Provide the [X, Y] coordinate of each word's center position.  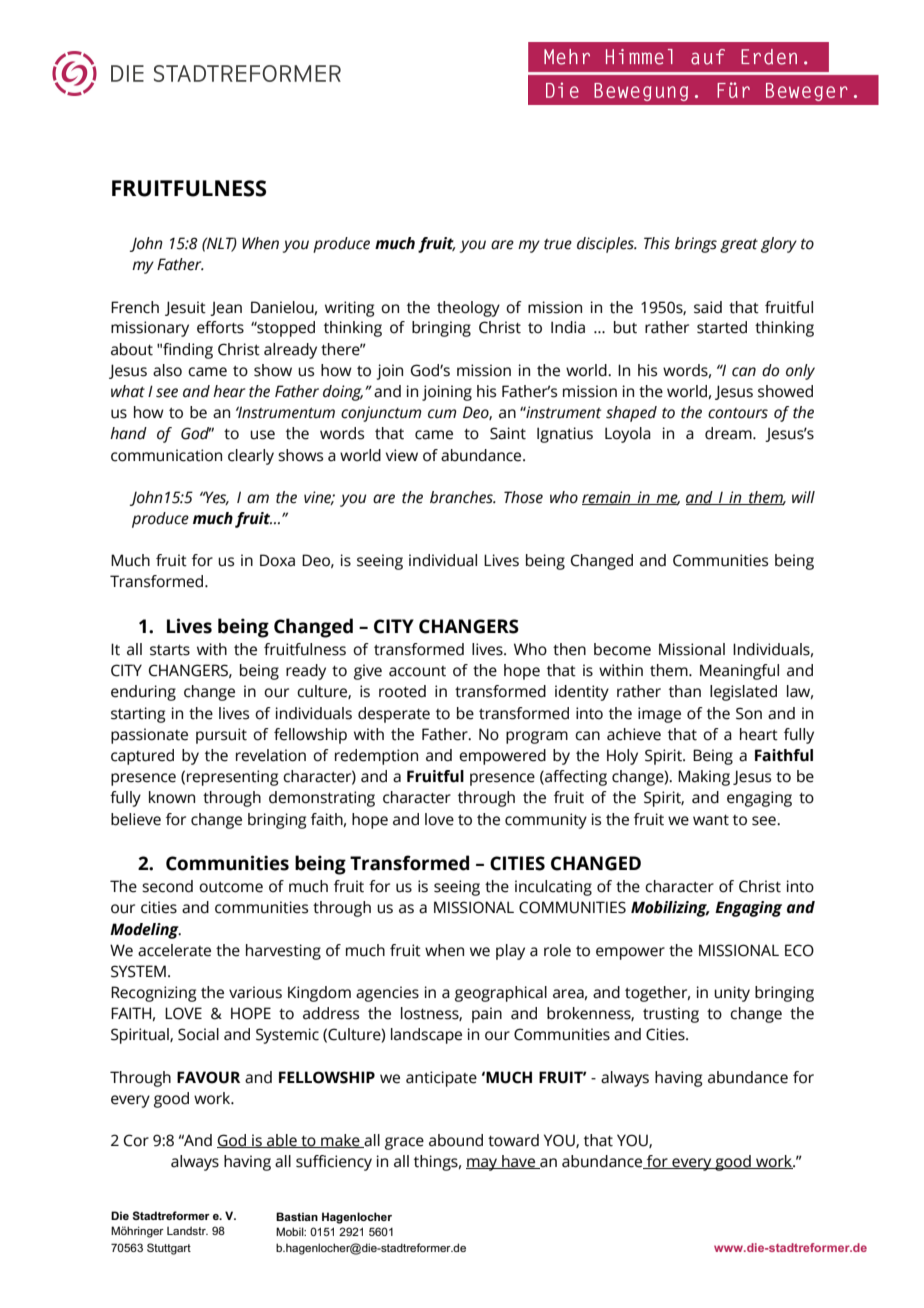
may [483, 1164]
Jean [226, 308]
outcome [231, 887]
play [510, 952]
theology [468, 309]
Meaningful [739, 672]
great [739, 245]
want [711, 820]
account [417, 671]
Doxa [277, 560]
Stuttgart [169, 1249]
